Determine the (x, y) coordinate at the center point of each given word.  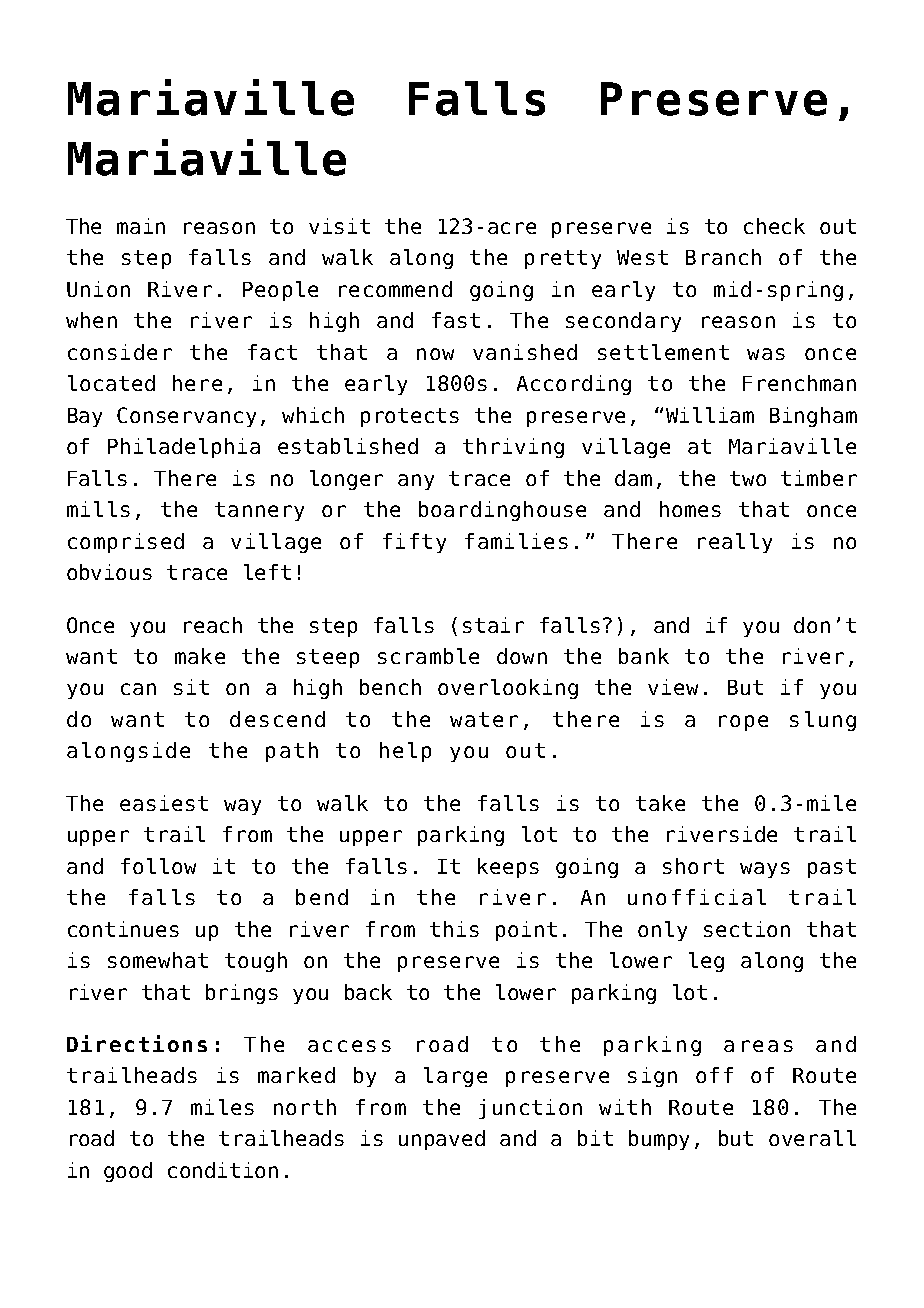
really (735, 543)
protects (410, 417)
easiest (164, 803)
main (141, 226)
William (710, 415)
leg (706, 962)
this (454, 929)
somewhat (158, 960)
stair (493, 625)
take (660, 803)
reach (213, 625)
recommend (395, 289)
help (405, 752)
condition (223, 1170)
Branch (723, 257)
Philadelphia (184, 448)
